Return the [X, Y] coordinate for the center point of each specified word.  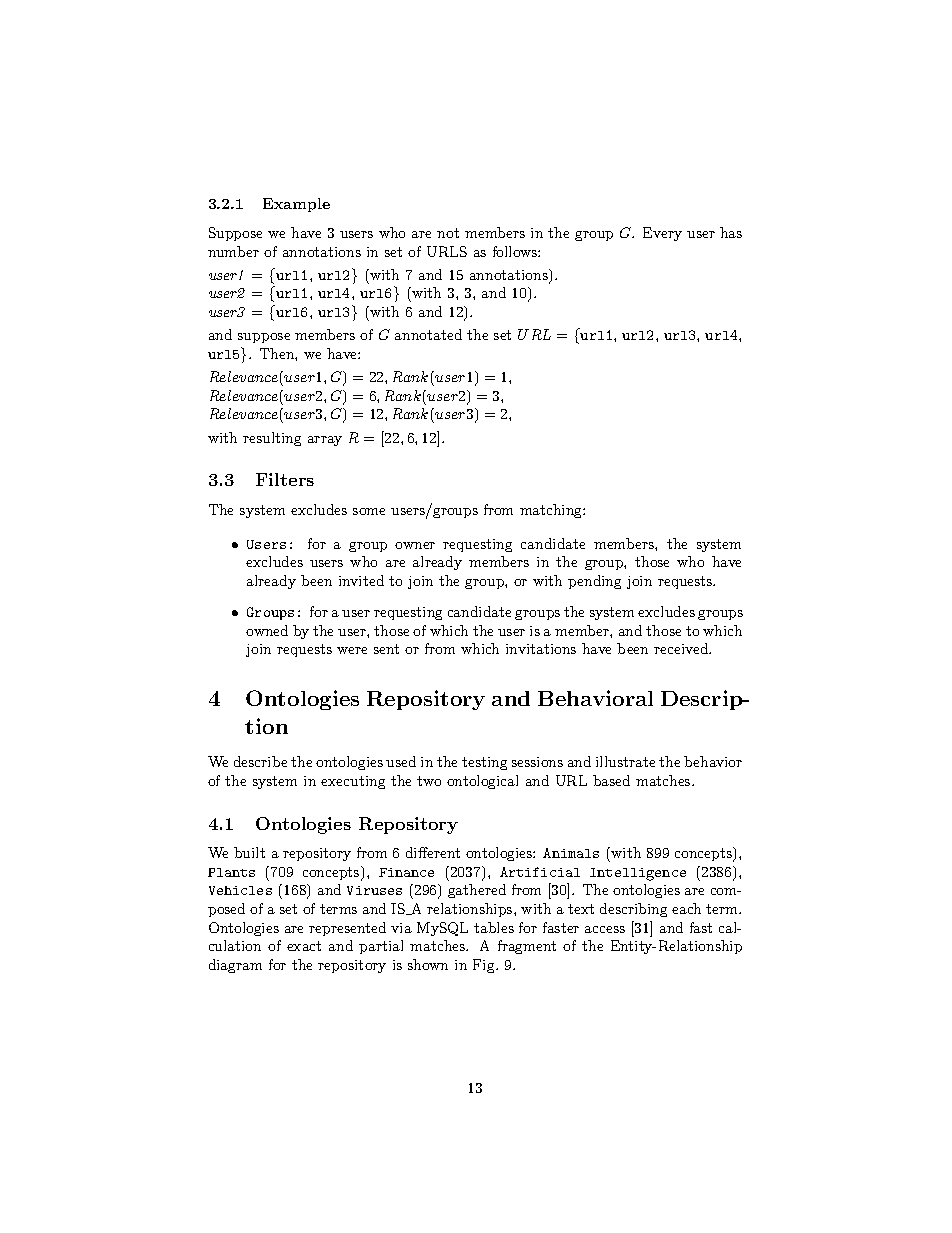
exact [304, 946]
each [686, 908]
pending [594, 582]
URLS [447, 251]
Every [662, 234]
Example [296, 205]
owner [415, 545]
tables [494, 927]
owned [267, 630]
